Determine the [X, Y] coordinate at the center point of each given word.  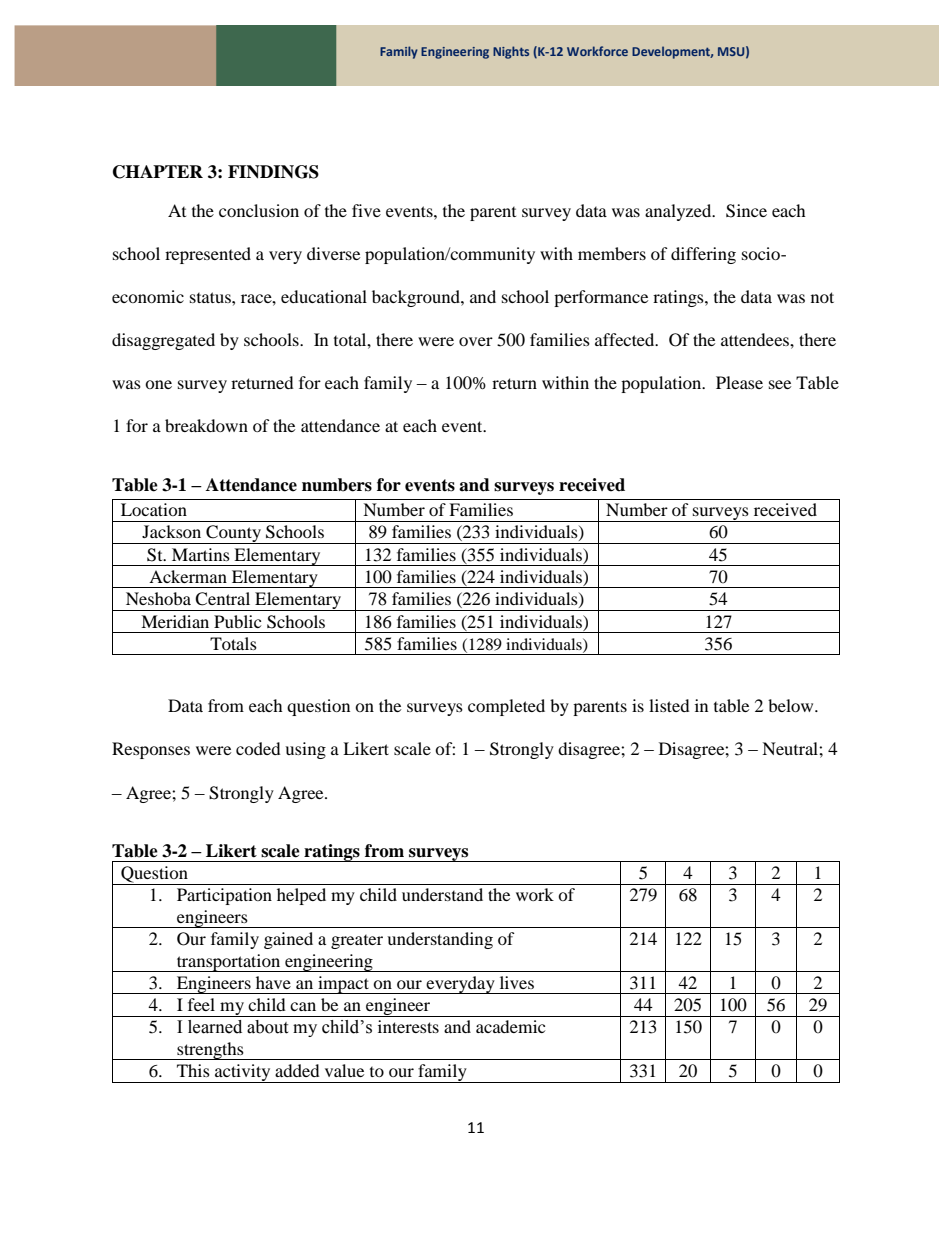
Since [746, 211]
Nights [511, 52]
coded [258, 748]
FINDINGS [273, 172]
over [476, 341]
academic [510, 1026]
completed [506, 707]
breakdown [206, 425]
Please [739, 382]
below [792, 705]
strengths [210, 1051]
